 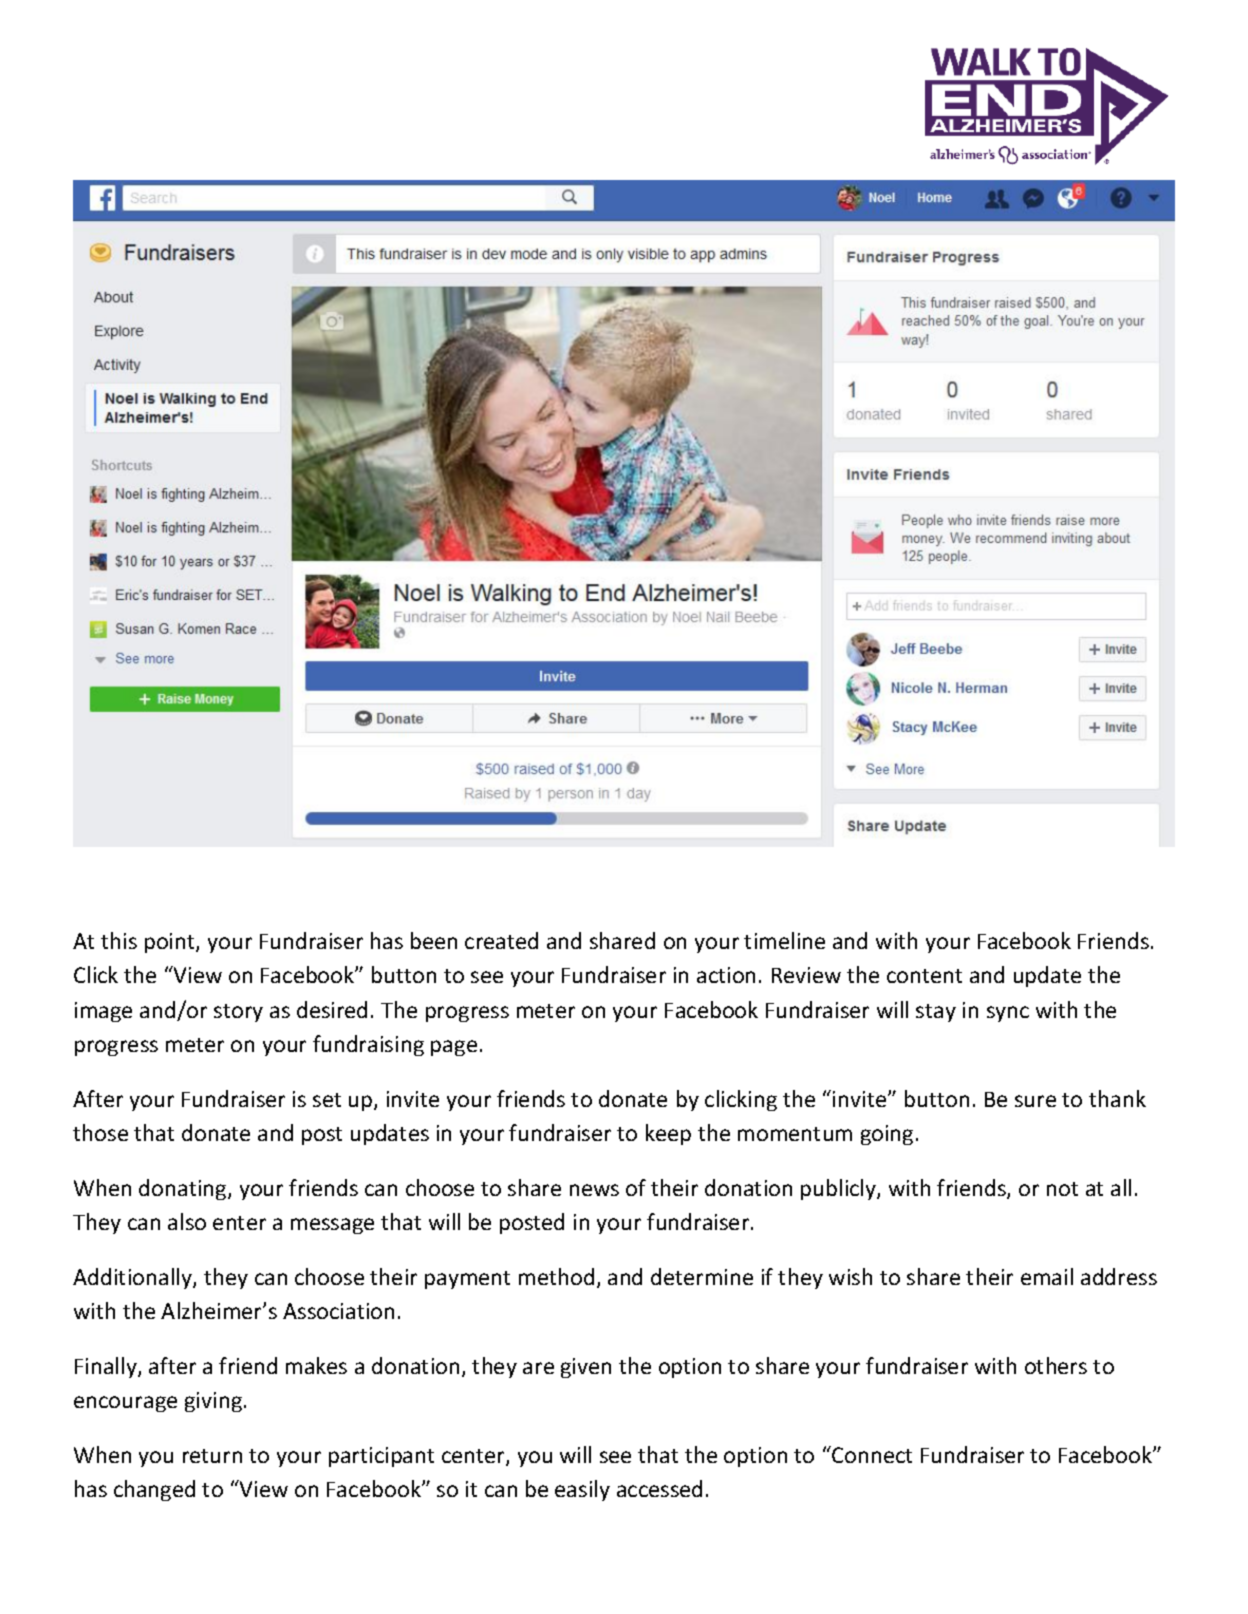 I want to click on not, so click(x=1062, y=1189).
